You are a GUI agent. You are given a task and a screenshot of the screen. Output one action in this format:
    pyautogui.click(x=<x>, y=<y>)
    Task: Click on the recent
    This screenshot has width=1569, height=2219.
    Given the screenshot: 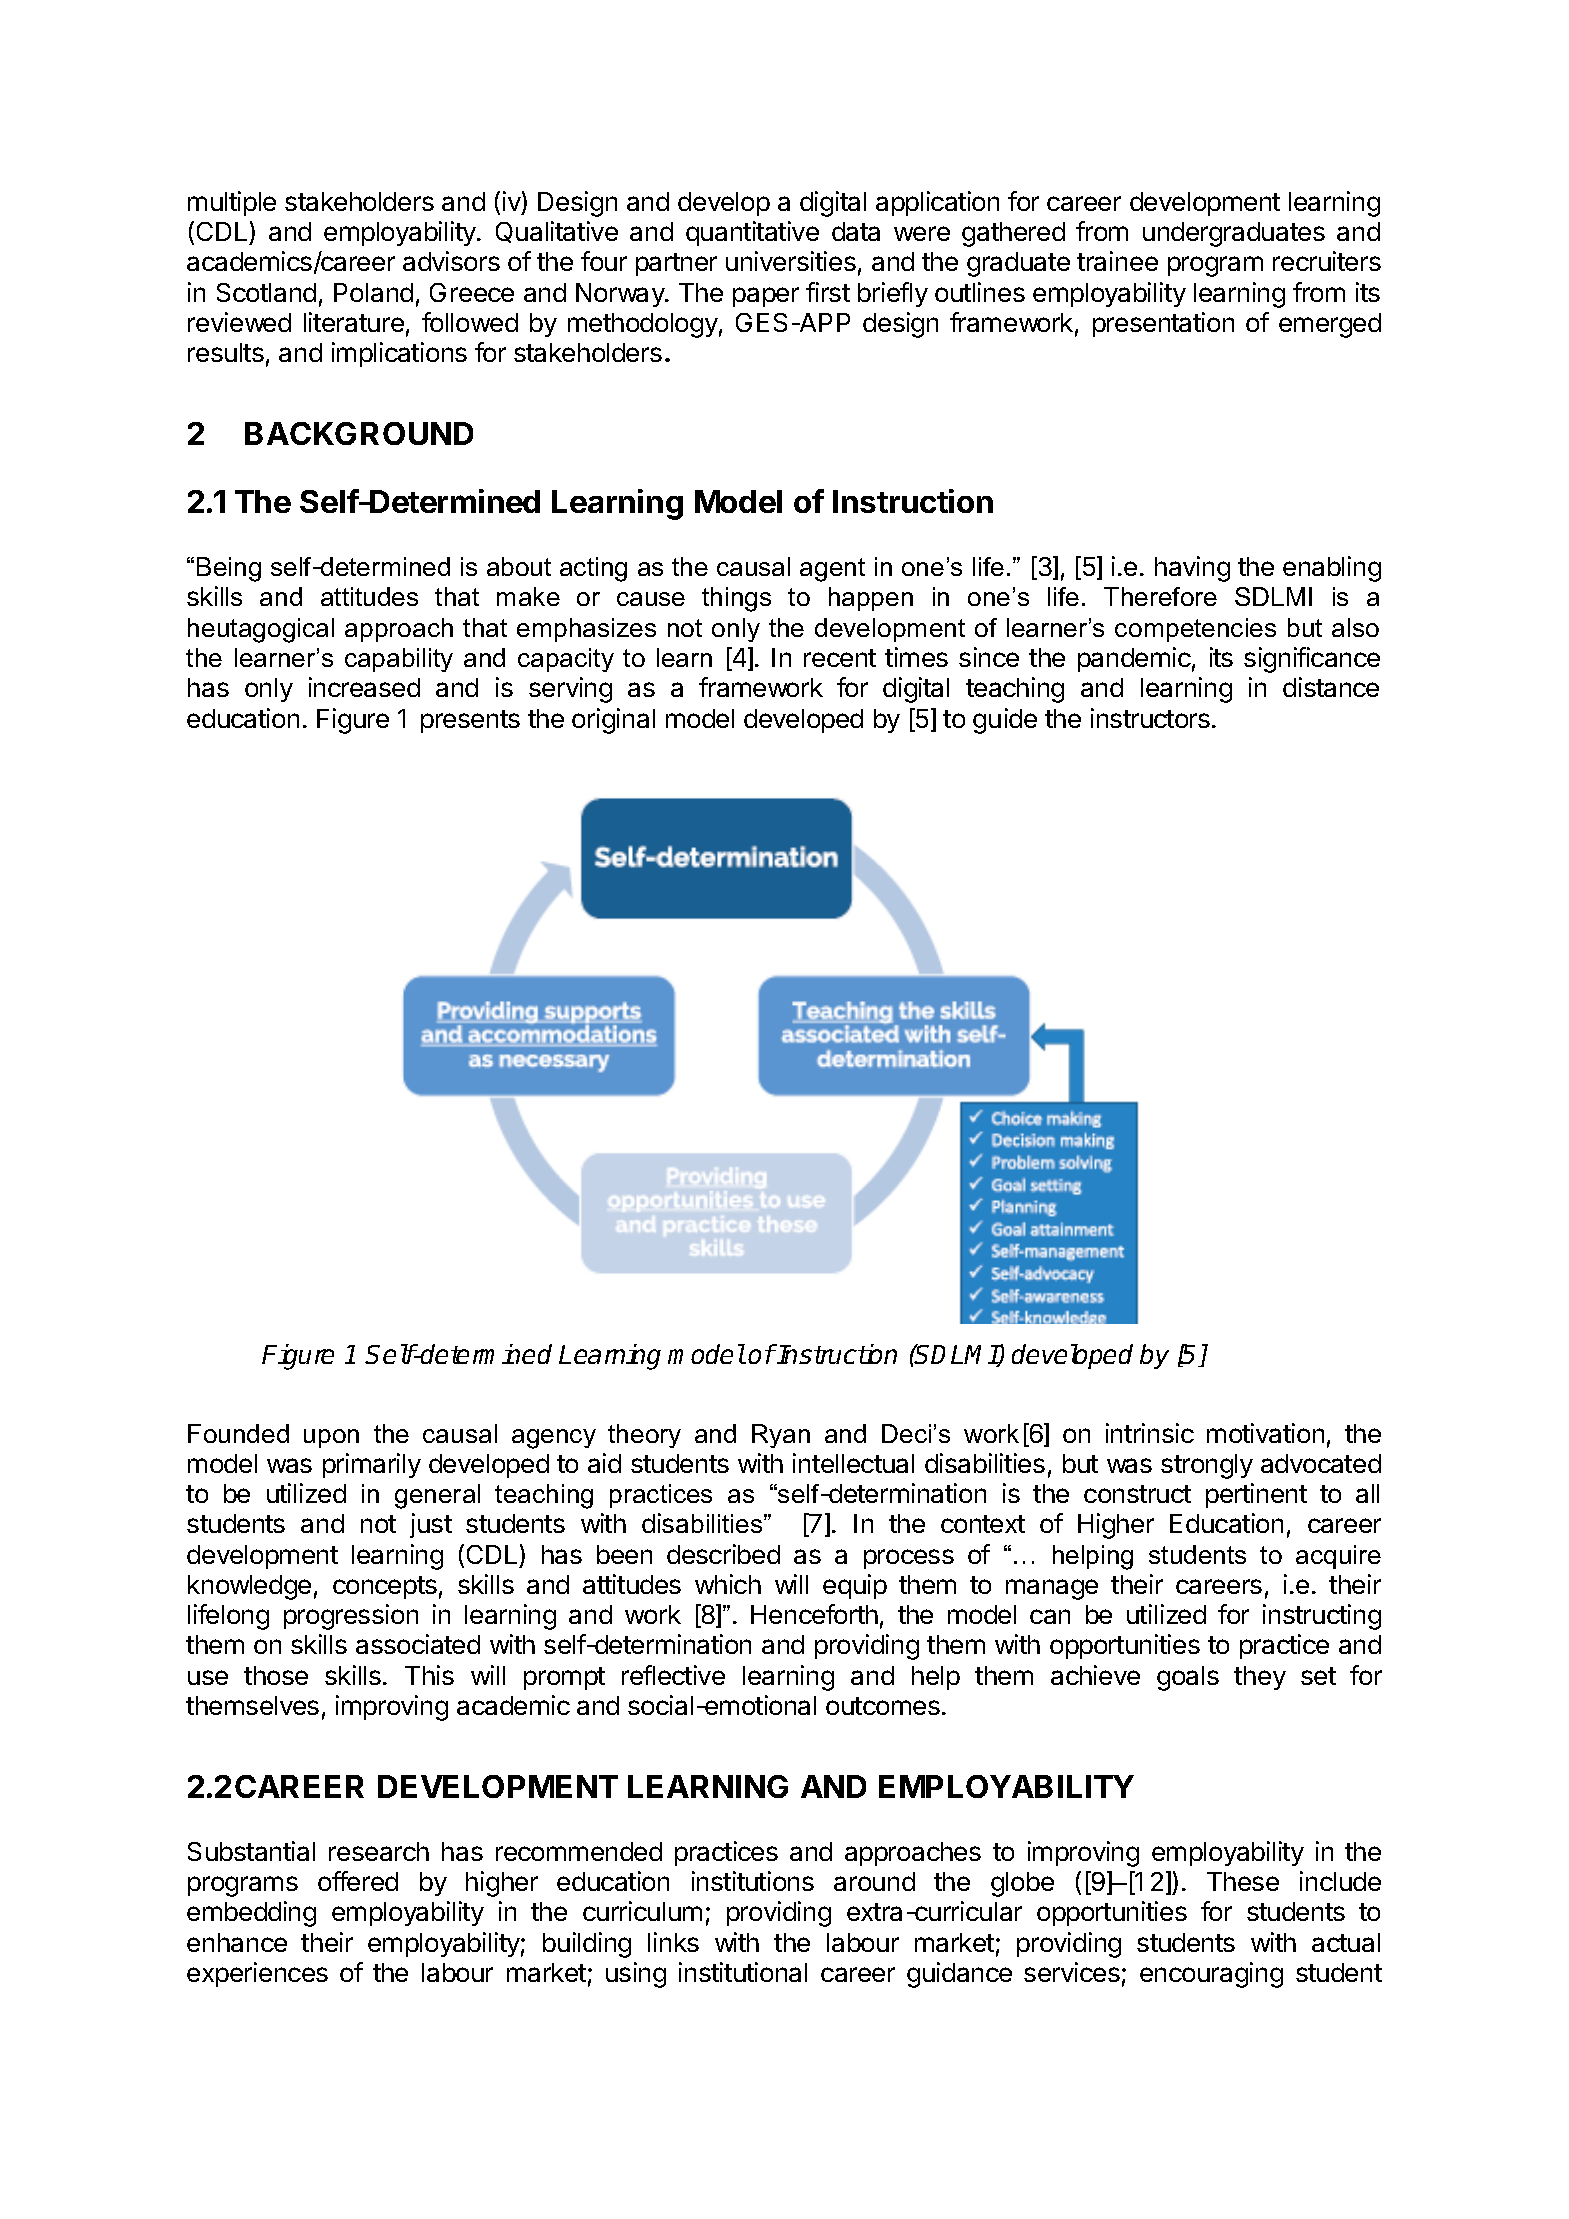 What is the action you would take?
    pyautogui.click(x=840, y=658)
